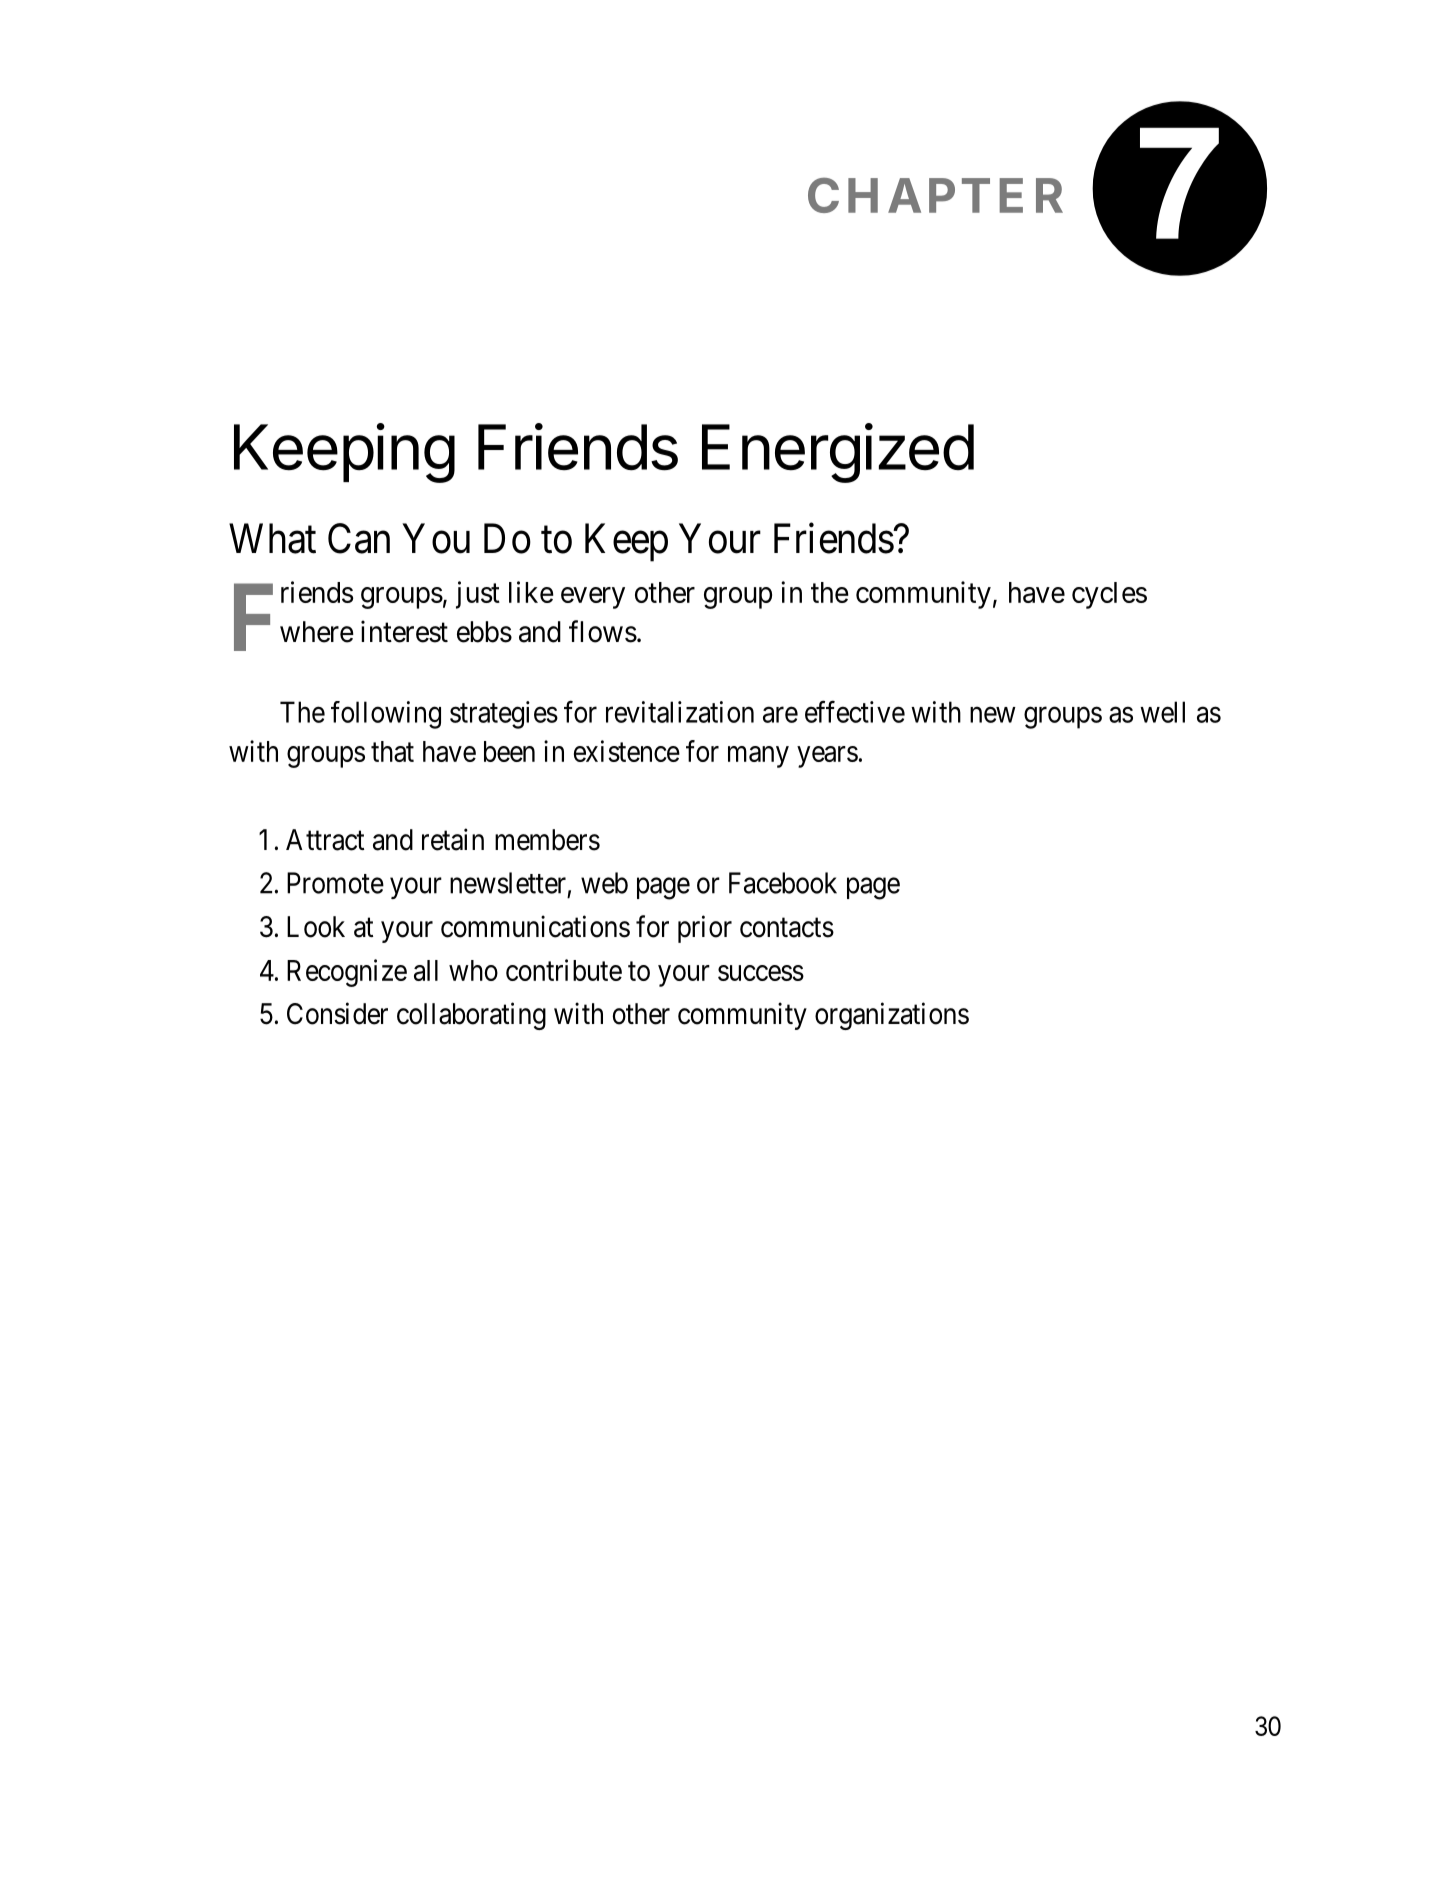 This screenshot has height=1884, width=1456. Describe the element at coordinates (787, 928) in the screenshot. I see `contacts` at that location.
